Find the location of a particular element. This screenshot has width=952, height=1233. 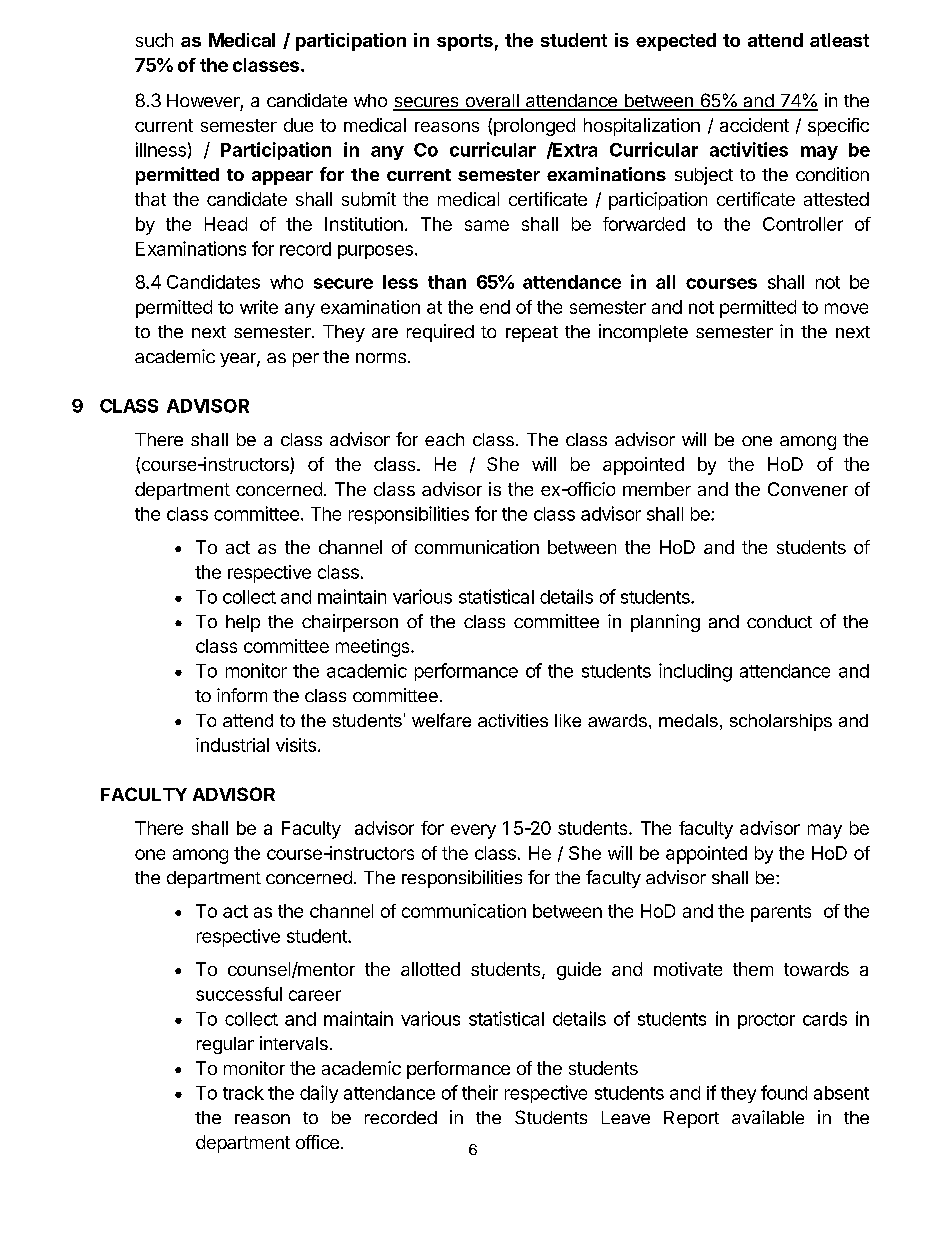

write is located at coordinates (259, 307).
